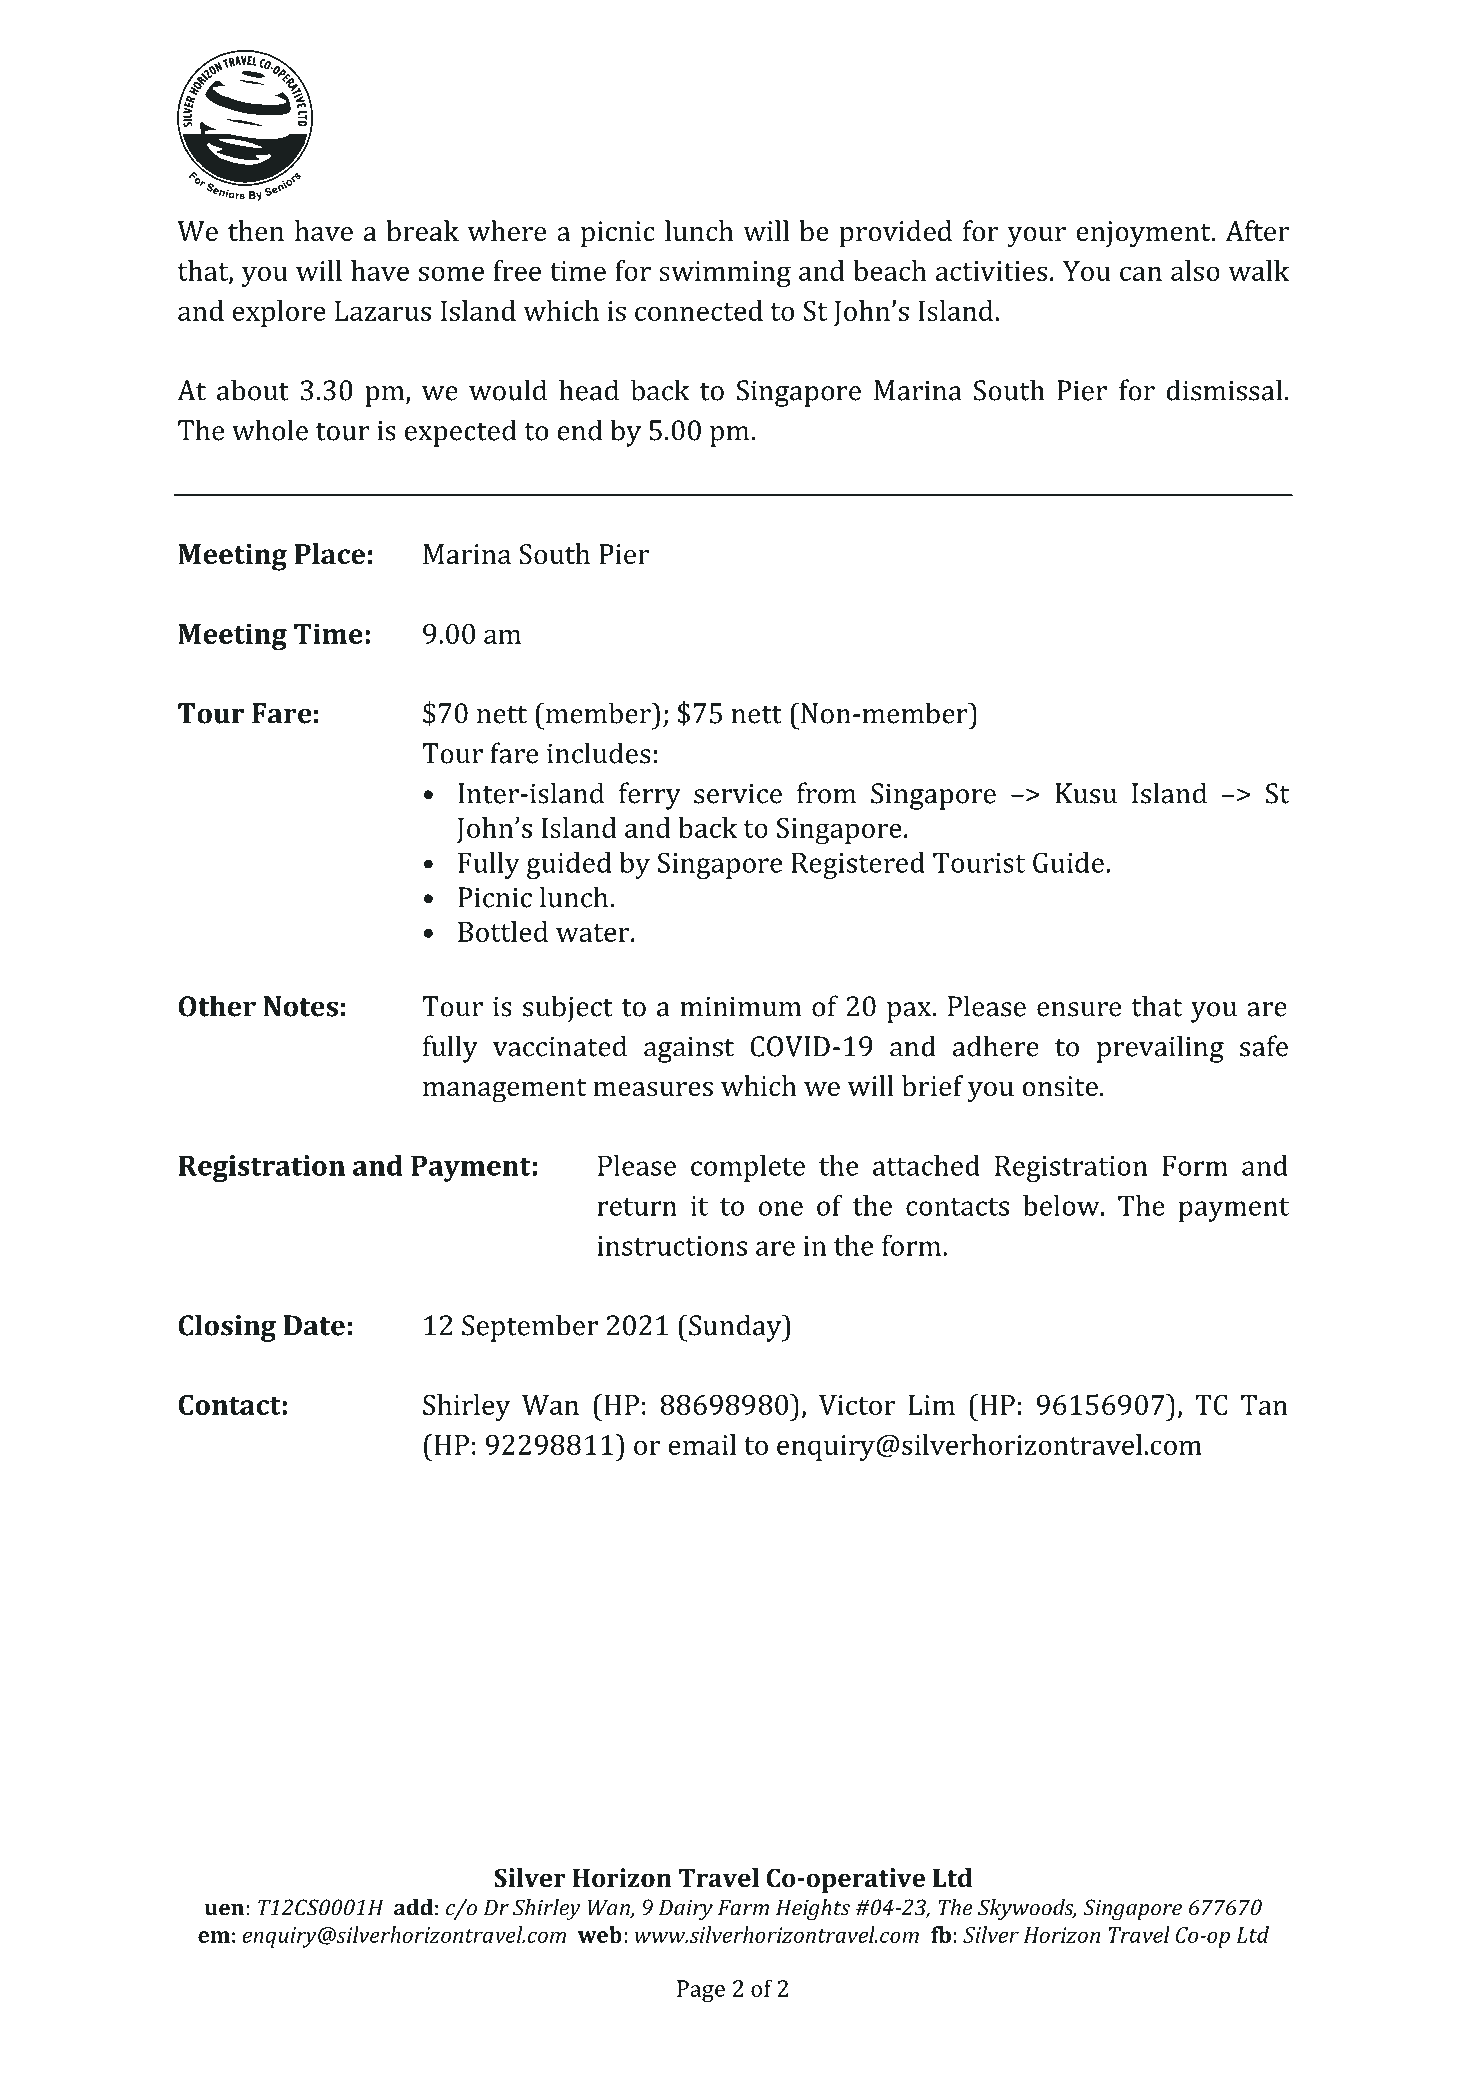 The width and height of the page is (1466, 2073). Describe the element at coordinates (702, 1444) in the page. I see `email` at that location.
